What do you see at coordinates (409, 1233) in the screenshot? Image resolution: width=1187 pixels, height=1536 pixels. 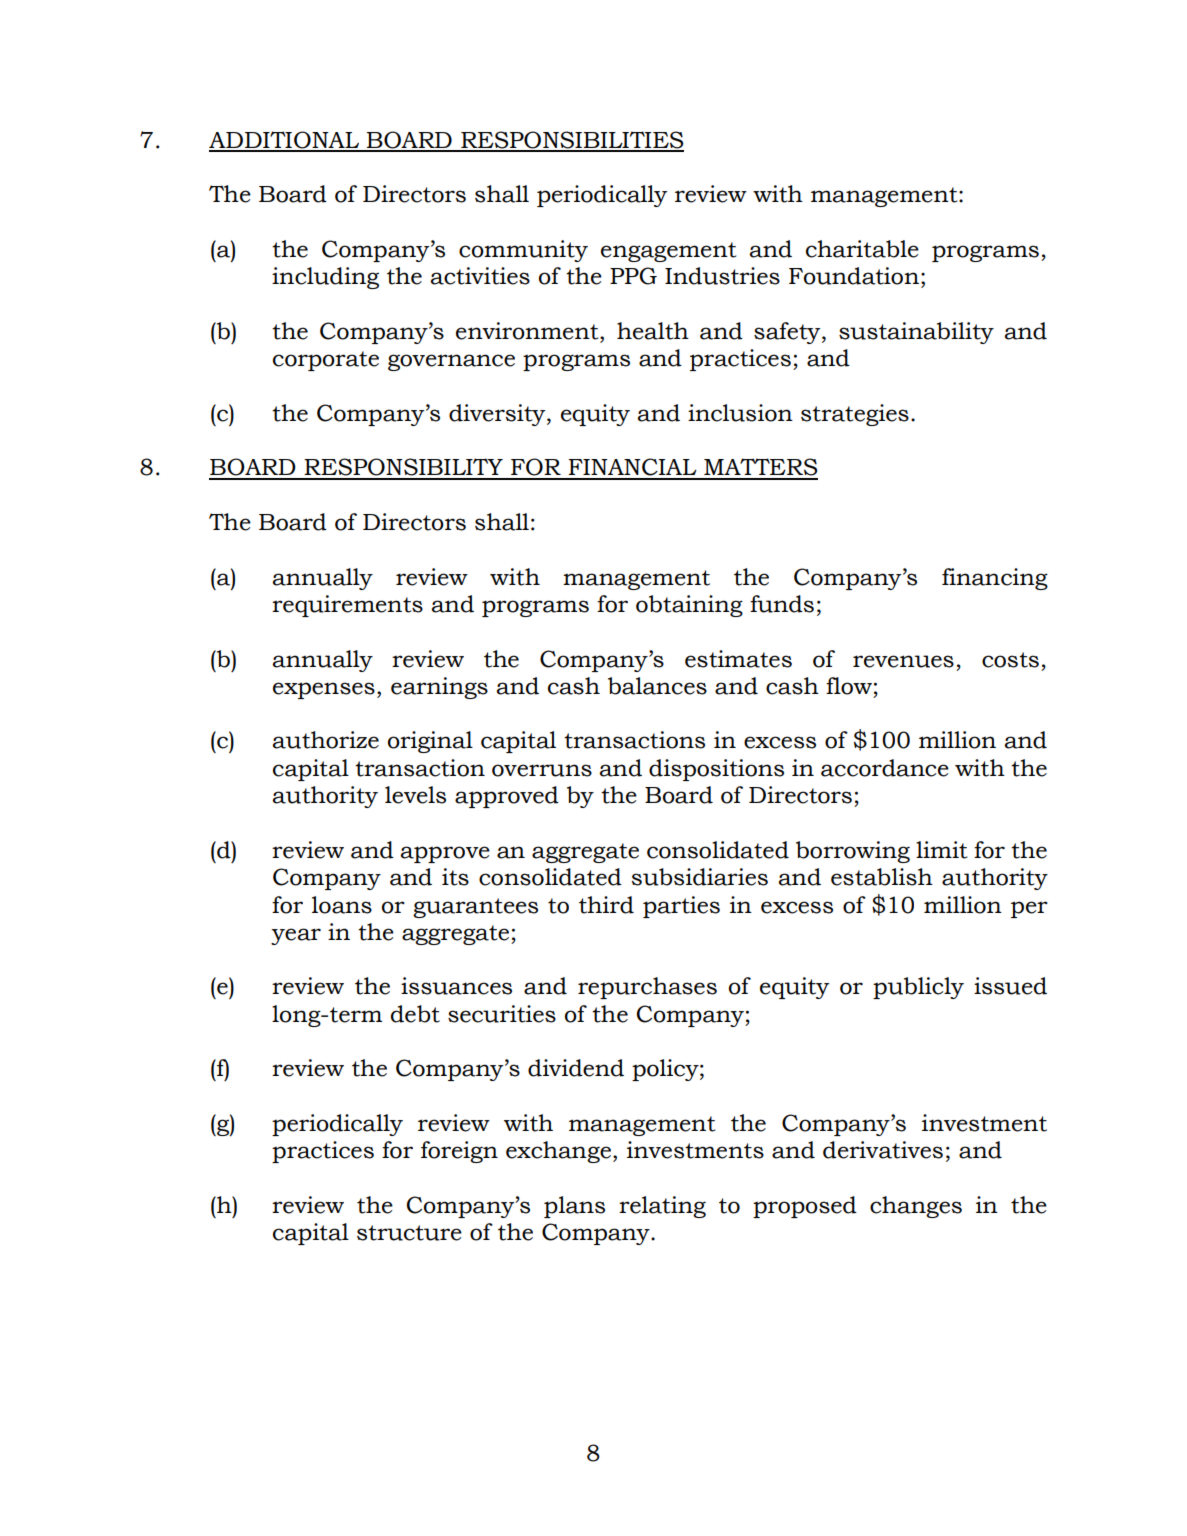 I see `structure` at bounding box center [409, 1233].
